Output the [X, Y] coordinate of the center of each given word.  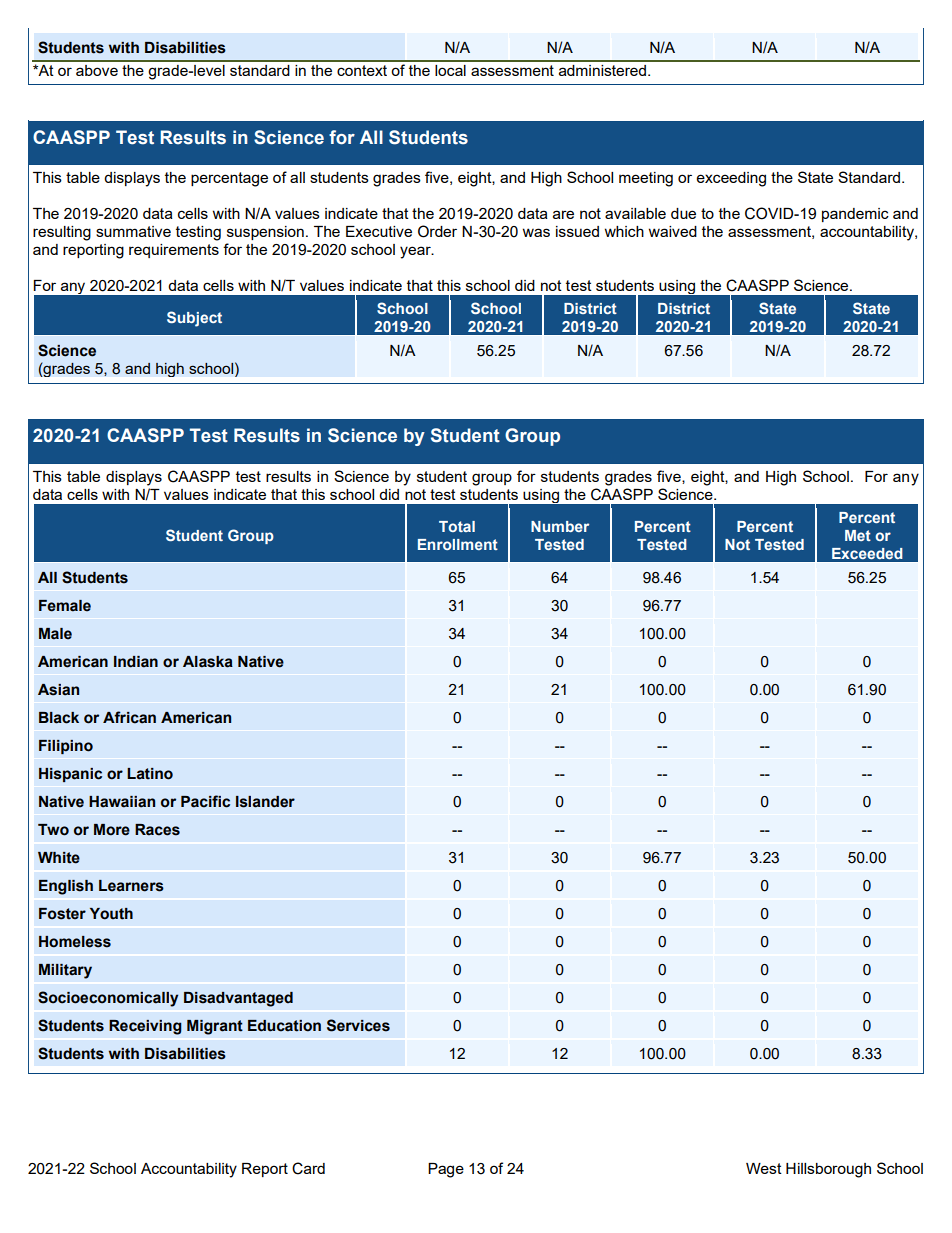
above [97, 70]
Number [560, 526]
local [450, 70]
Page [446, 1170]
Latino [150, 774]
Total [457, 526]
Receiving [145, 1027]
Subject [194, 319]
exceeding [731, 179]
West [764, 1168]
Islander [265, 802]
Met [858, 535]
